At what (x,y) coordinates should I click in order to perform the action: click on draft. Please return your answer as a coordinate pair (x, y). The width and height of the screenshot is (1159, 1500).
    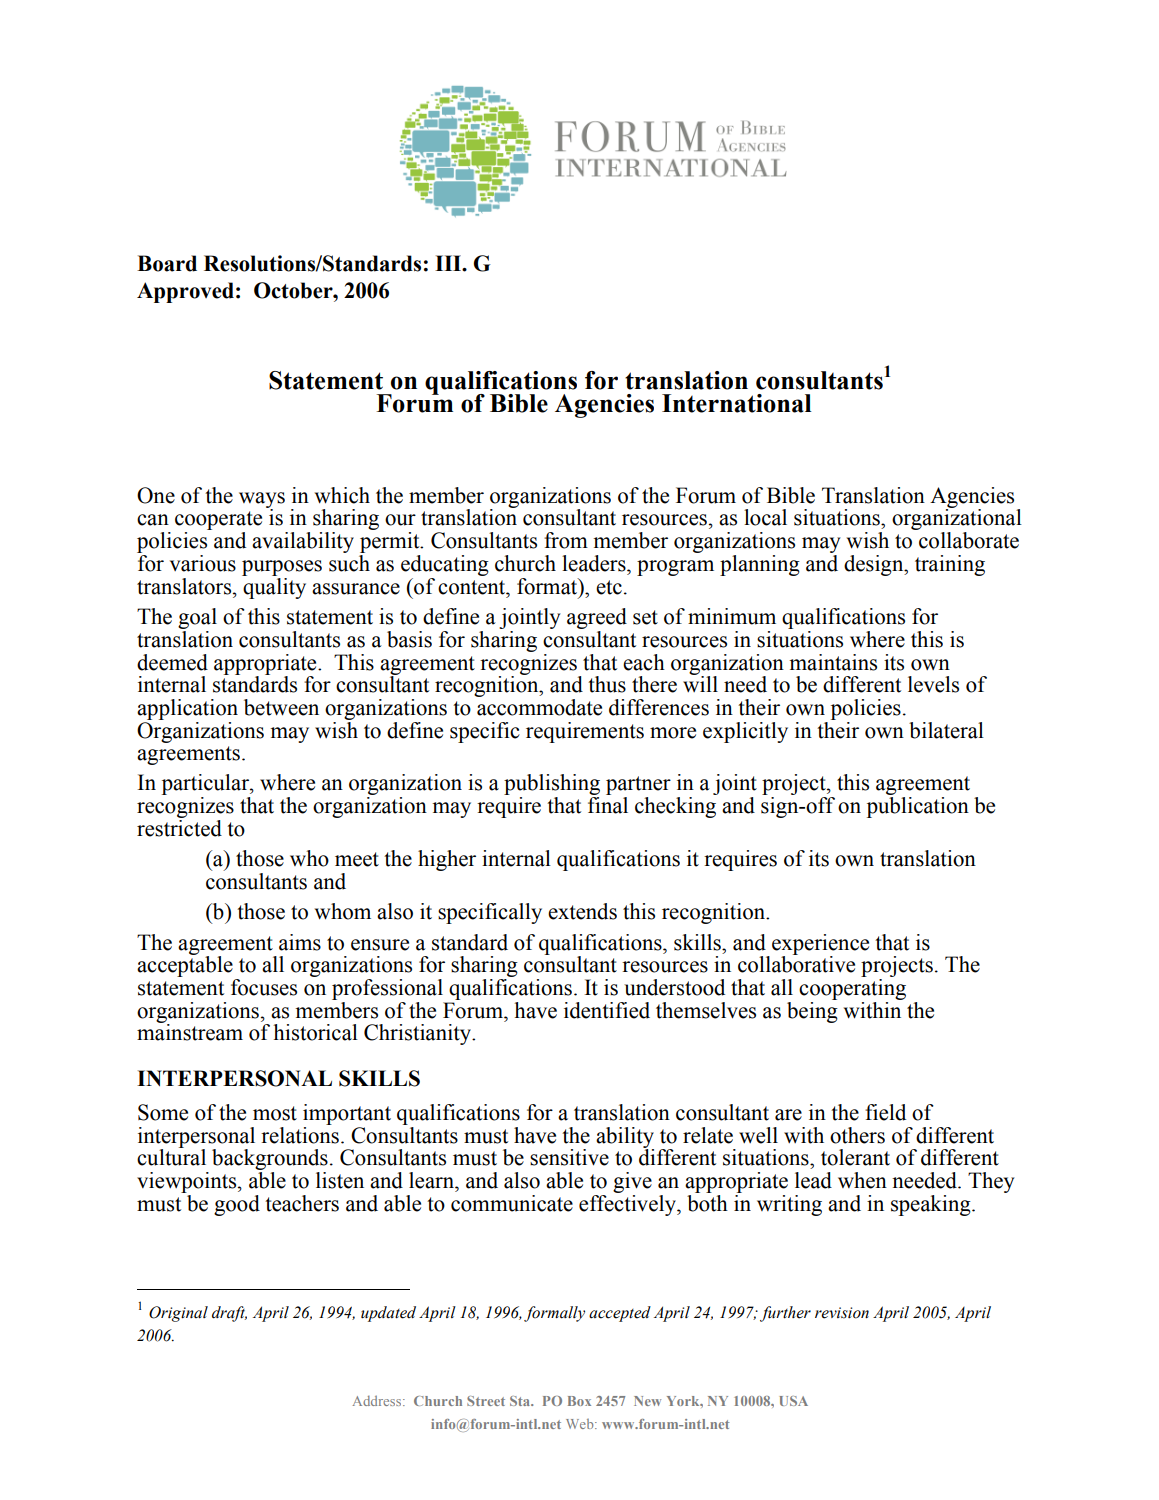
    Looking at the image, I should click on (229, 1314).
